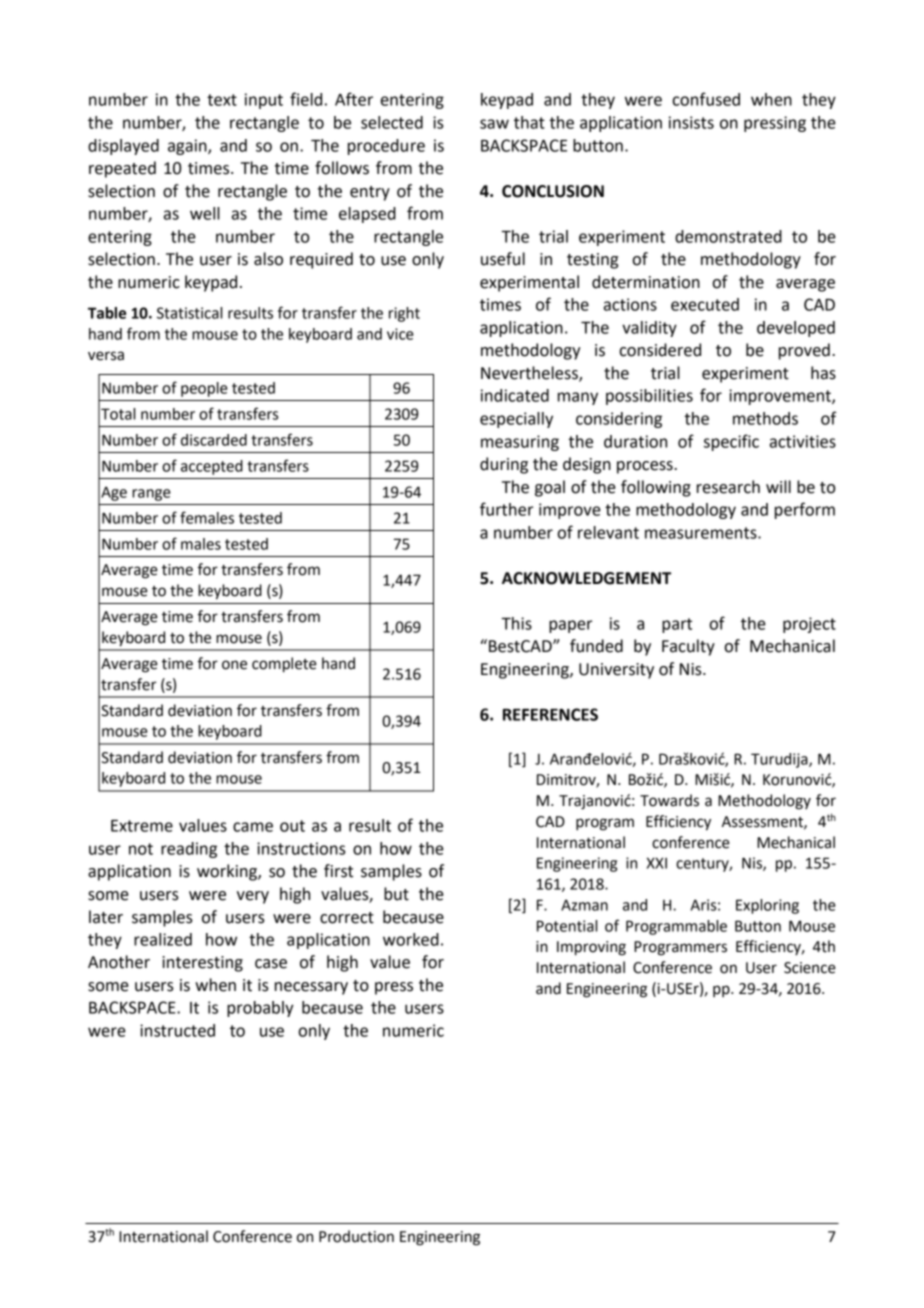  I want to click on realized, so click(163, 939).
